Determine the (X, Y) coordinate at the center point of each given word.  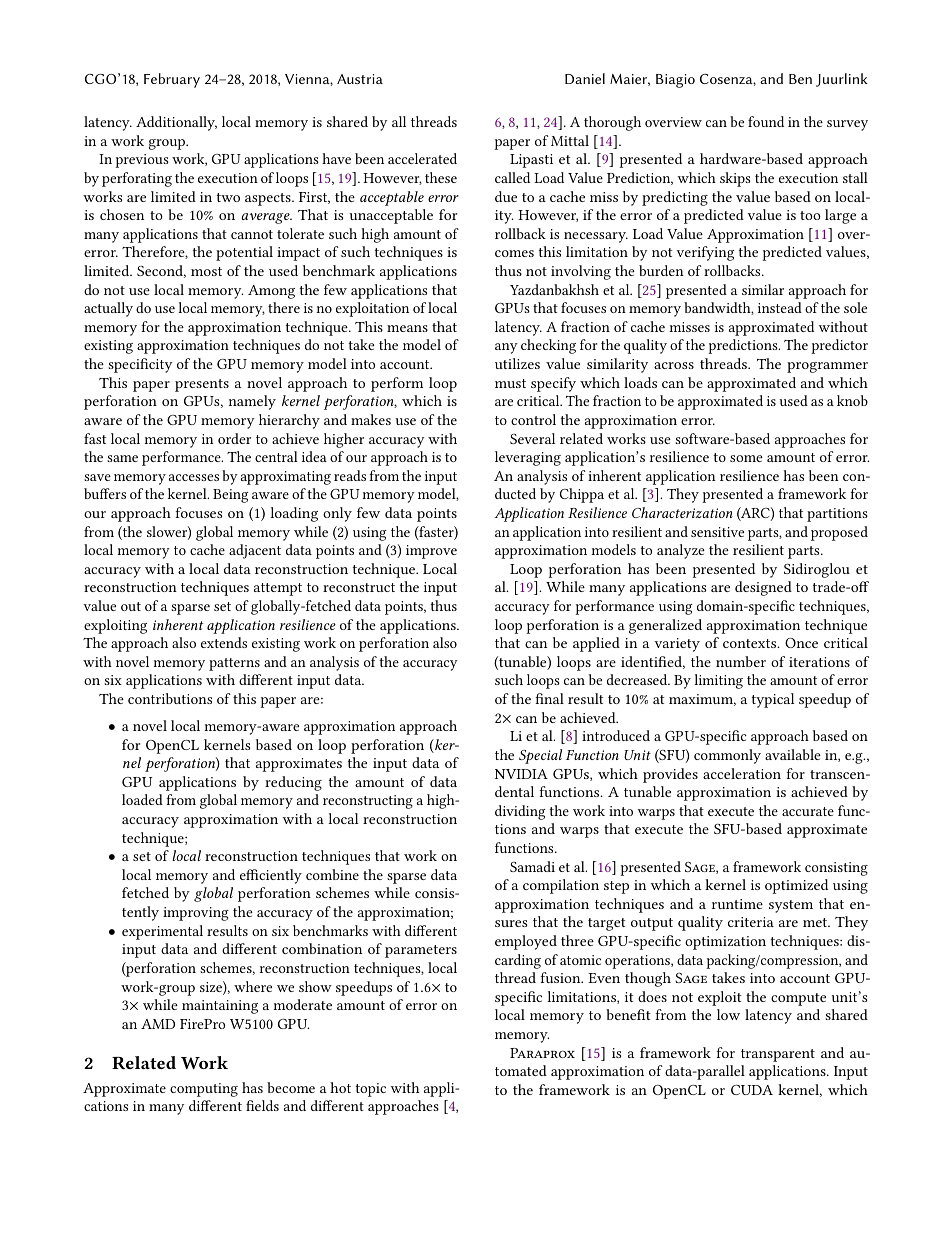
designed (763, 588)
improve (431, 552)
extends (224, 642)
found (766, 121)
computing (204, 1090)
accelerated (422, 158)
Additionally (176, 123)
